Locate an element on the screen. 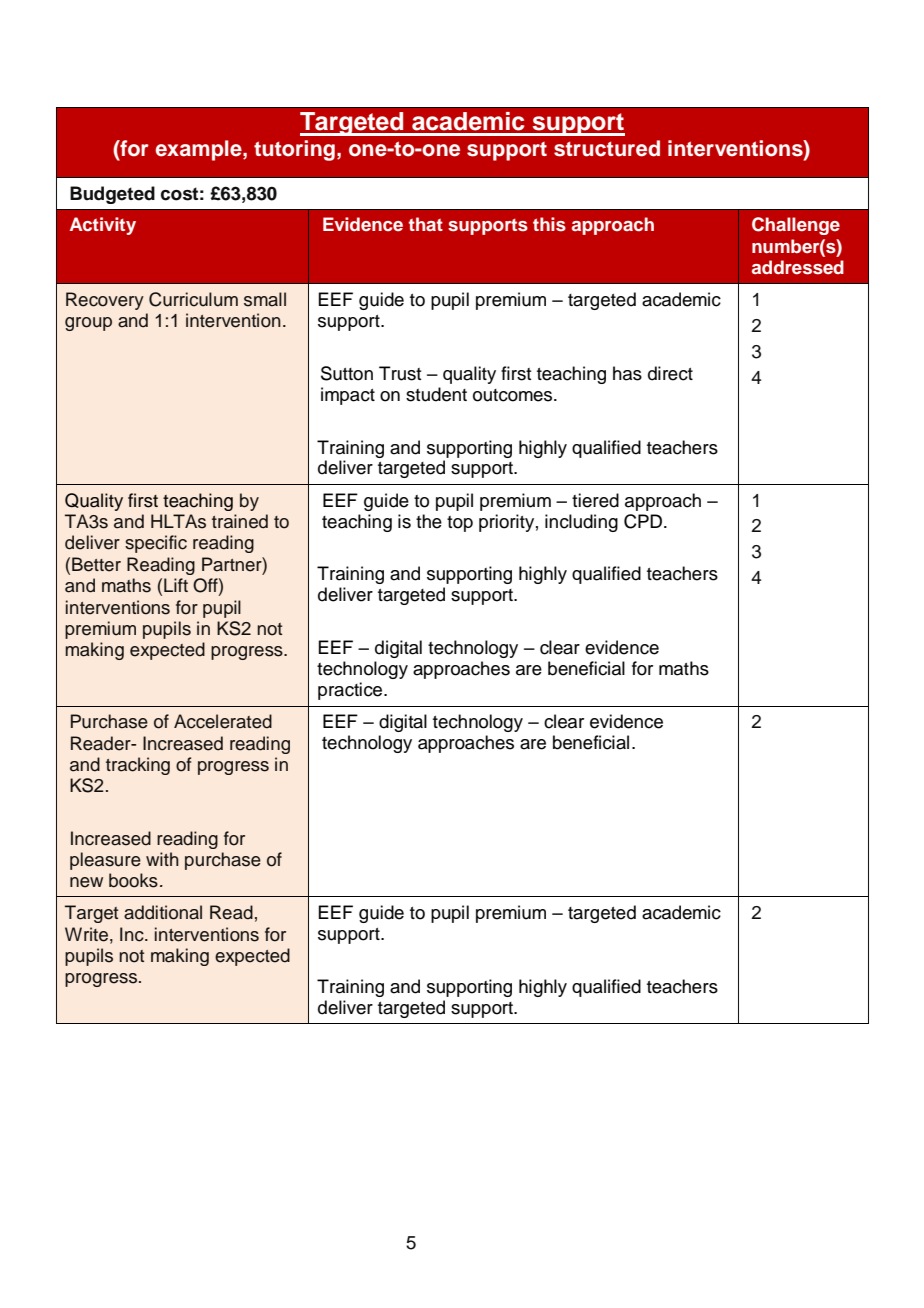 Image resolution: width=924 pixels, height=1308 pixels. Budgeted is located at coordinates (112, 195).
